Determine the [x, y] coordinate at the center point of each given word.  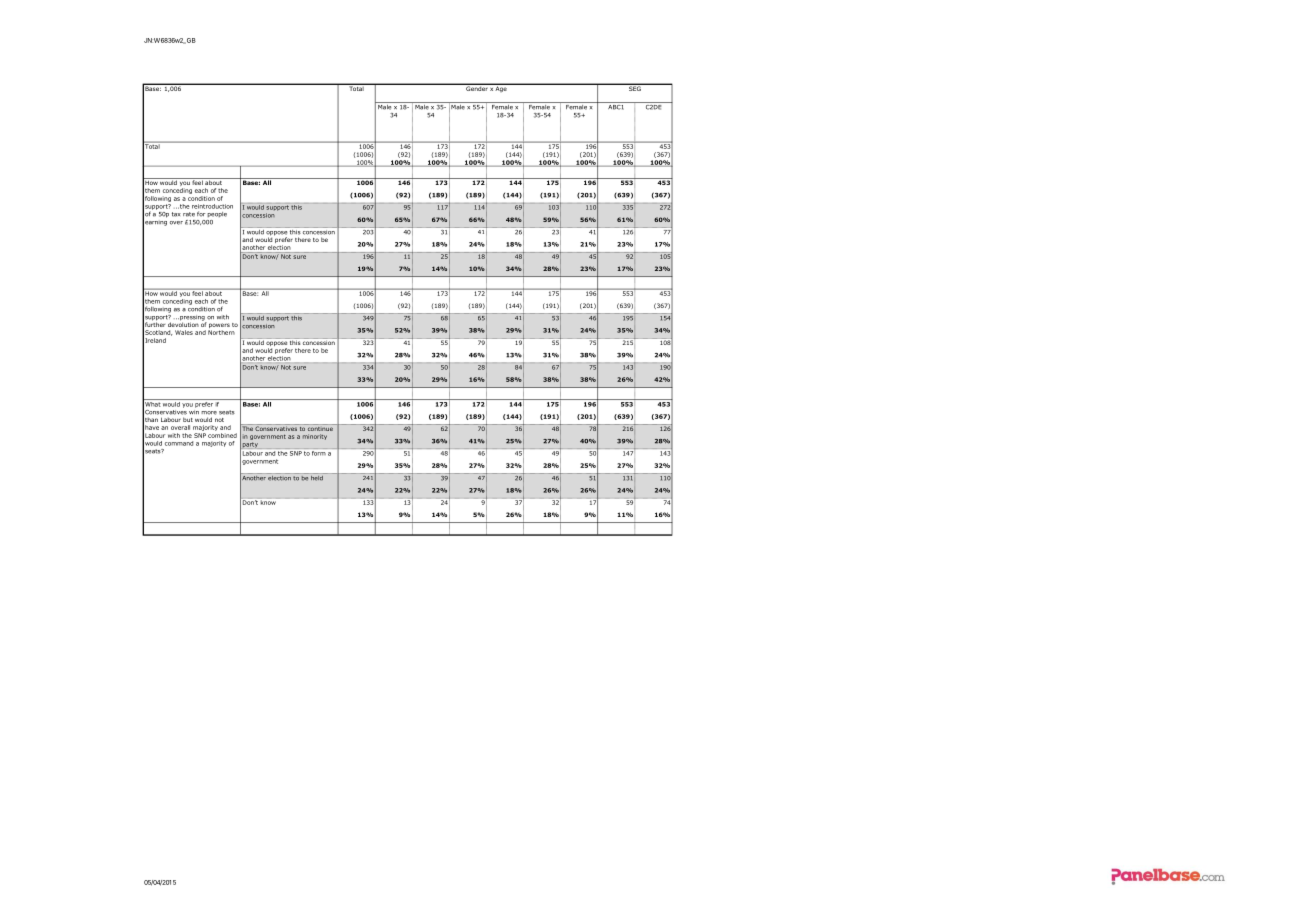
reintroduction [212, 206]
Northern [221, 332]
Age [501, 88]
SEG [635, 87]
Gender [476, 87]
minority [315, 437]
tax [176, 214]
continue [320, 427]
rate [189, 214]
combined [222, 435]
